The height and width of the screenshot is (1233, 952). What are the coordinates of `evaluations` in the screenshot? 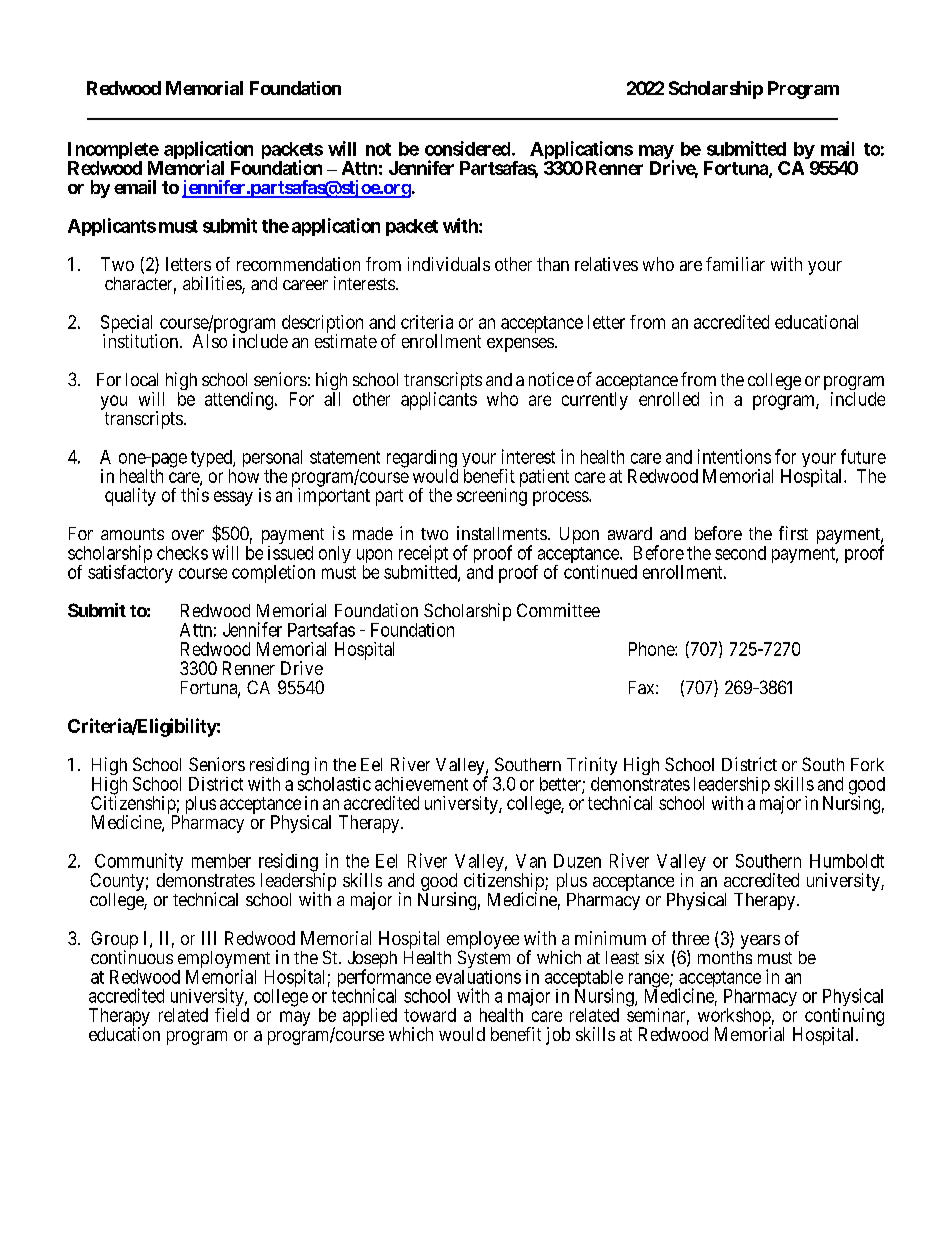 It's located at (478, 977).
